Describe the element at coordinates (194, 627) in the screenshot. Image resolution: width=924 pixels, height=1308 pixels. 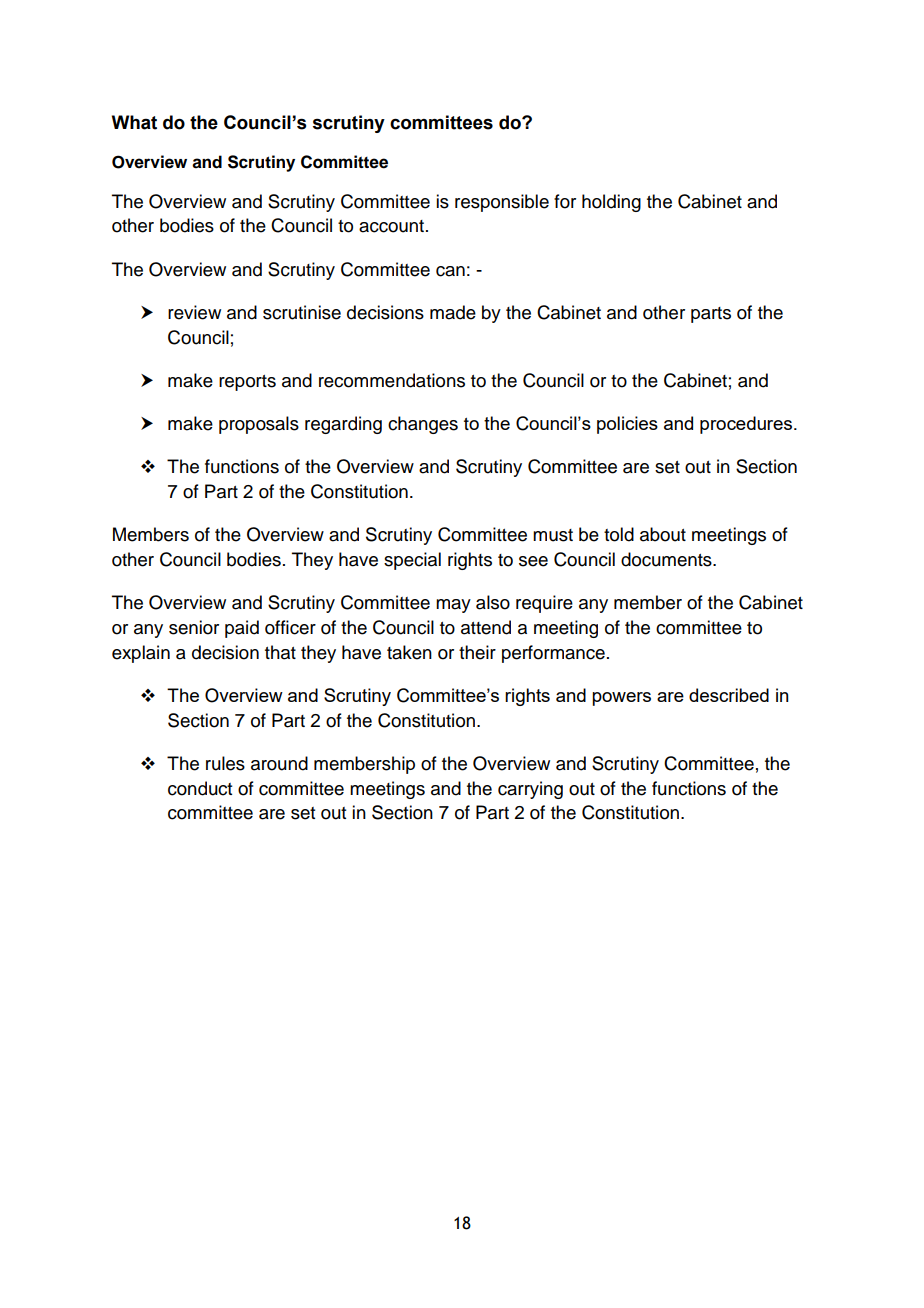
I see `senior` at that location.
